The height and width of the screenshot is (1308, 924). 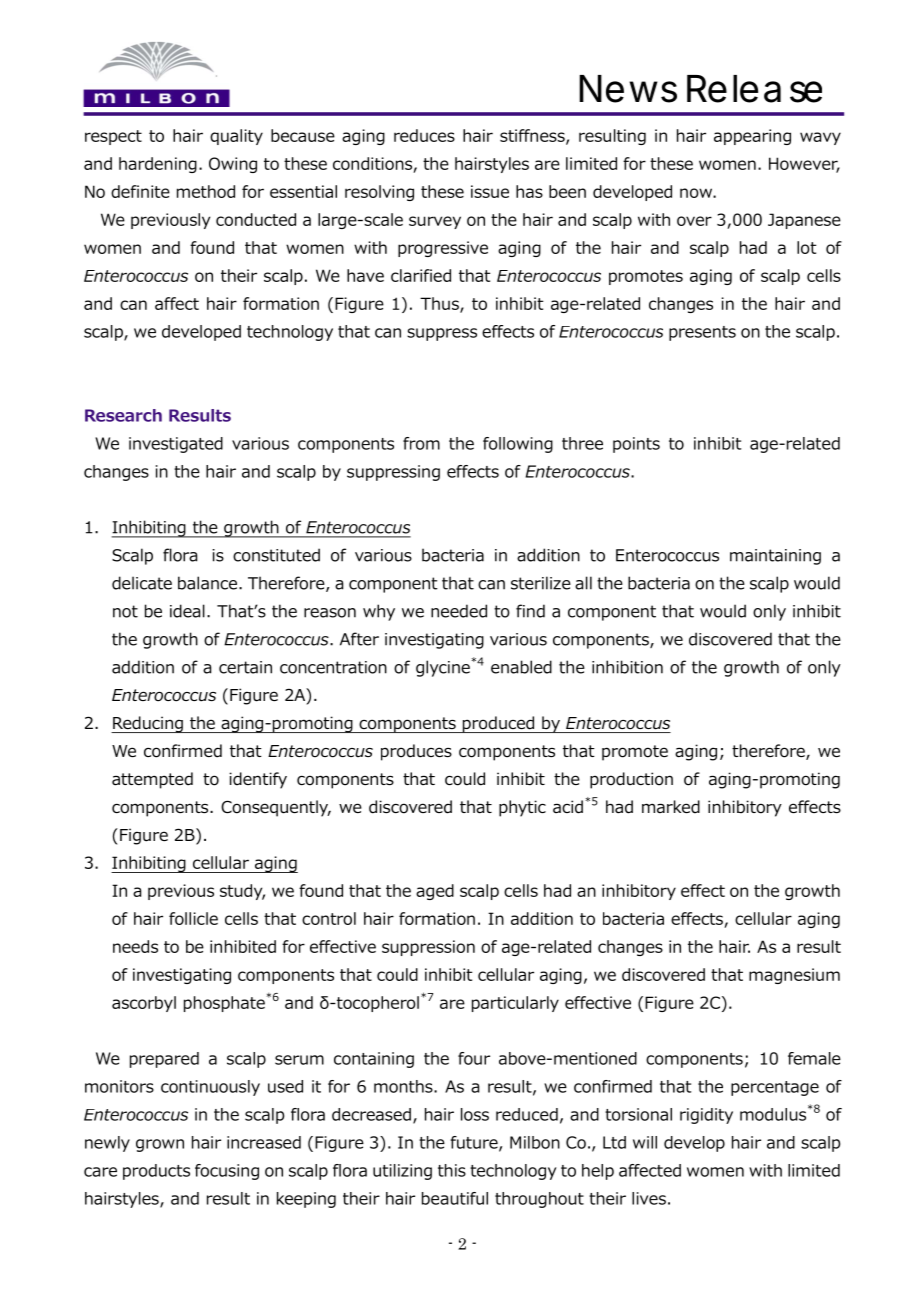 I want to click on ideal, so click(x=187, y=611).
